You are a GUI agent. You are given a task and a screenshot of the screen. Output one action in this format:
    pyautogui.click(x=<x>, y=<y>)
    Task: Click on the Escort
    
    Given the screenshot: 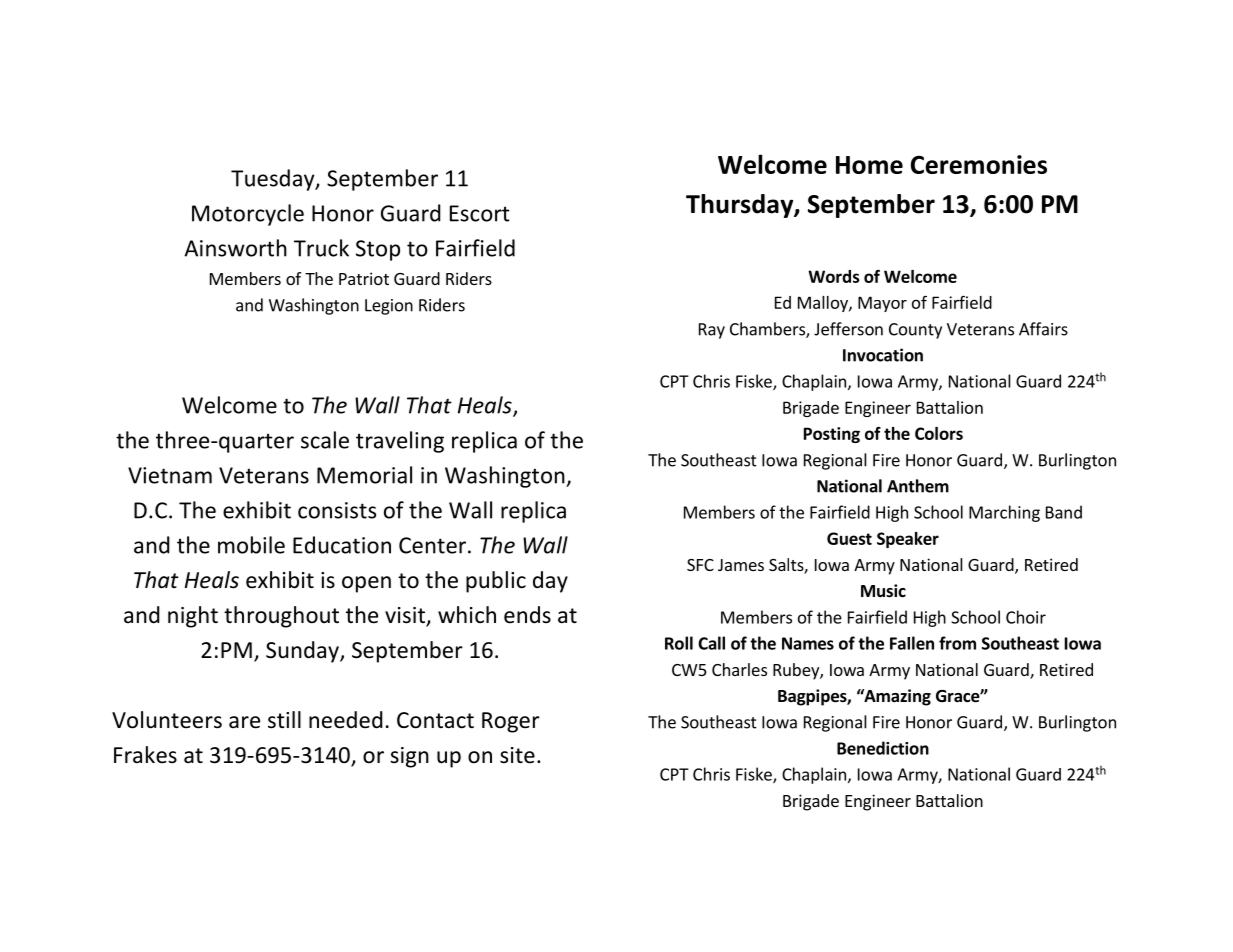 What is the action you would take?
    pyautogui.click(x=480, y=213)
